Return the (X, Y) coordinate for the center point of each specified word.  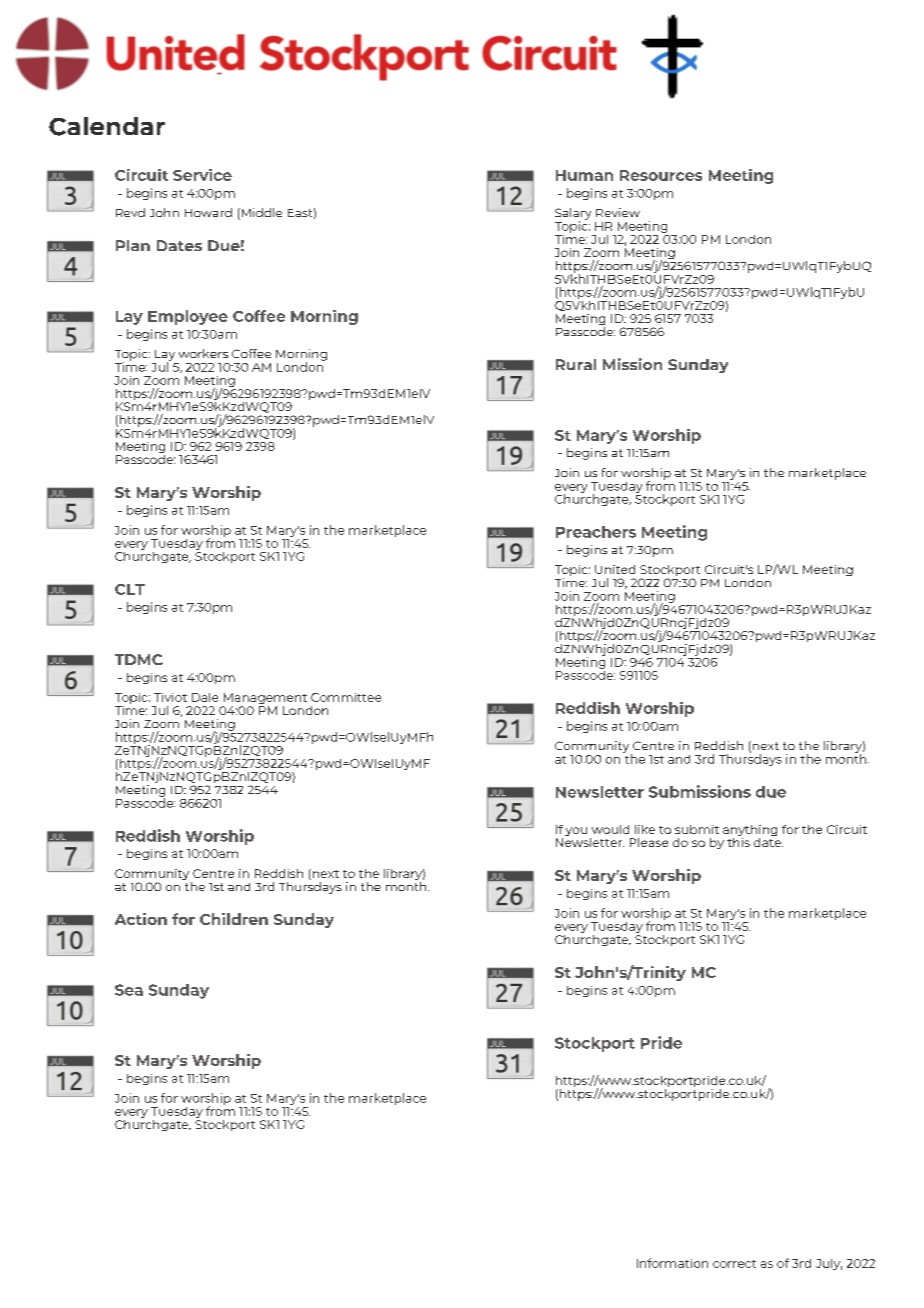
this (738, 841)
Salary (573, 215)
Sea (129, 990)
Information (672, 1263)
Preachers (596, 532)
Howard (208, 212)
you (576, 831)
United (615, 569)
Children (234, 919)
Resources (661, 175)
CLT (130, 589)
